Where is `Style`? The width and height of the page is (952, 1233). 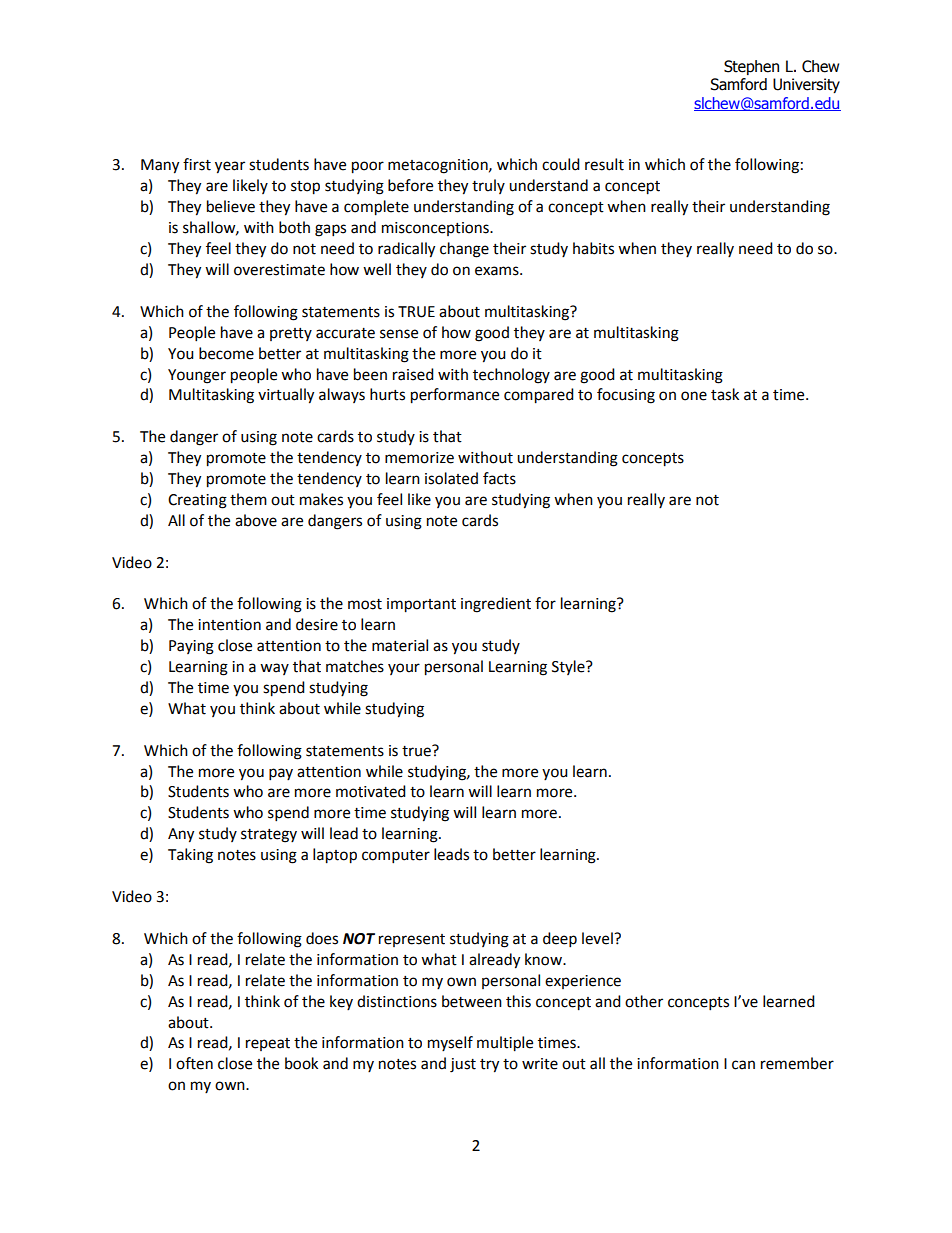 Style is located at coordinates (569, 667).
